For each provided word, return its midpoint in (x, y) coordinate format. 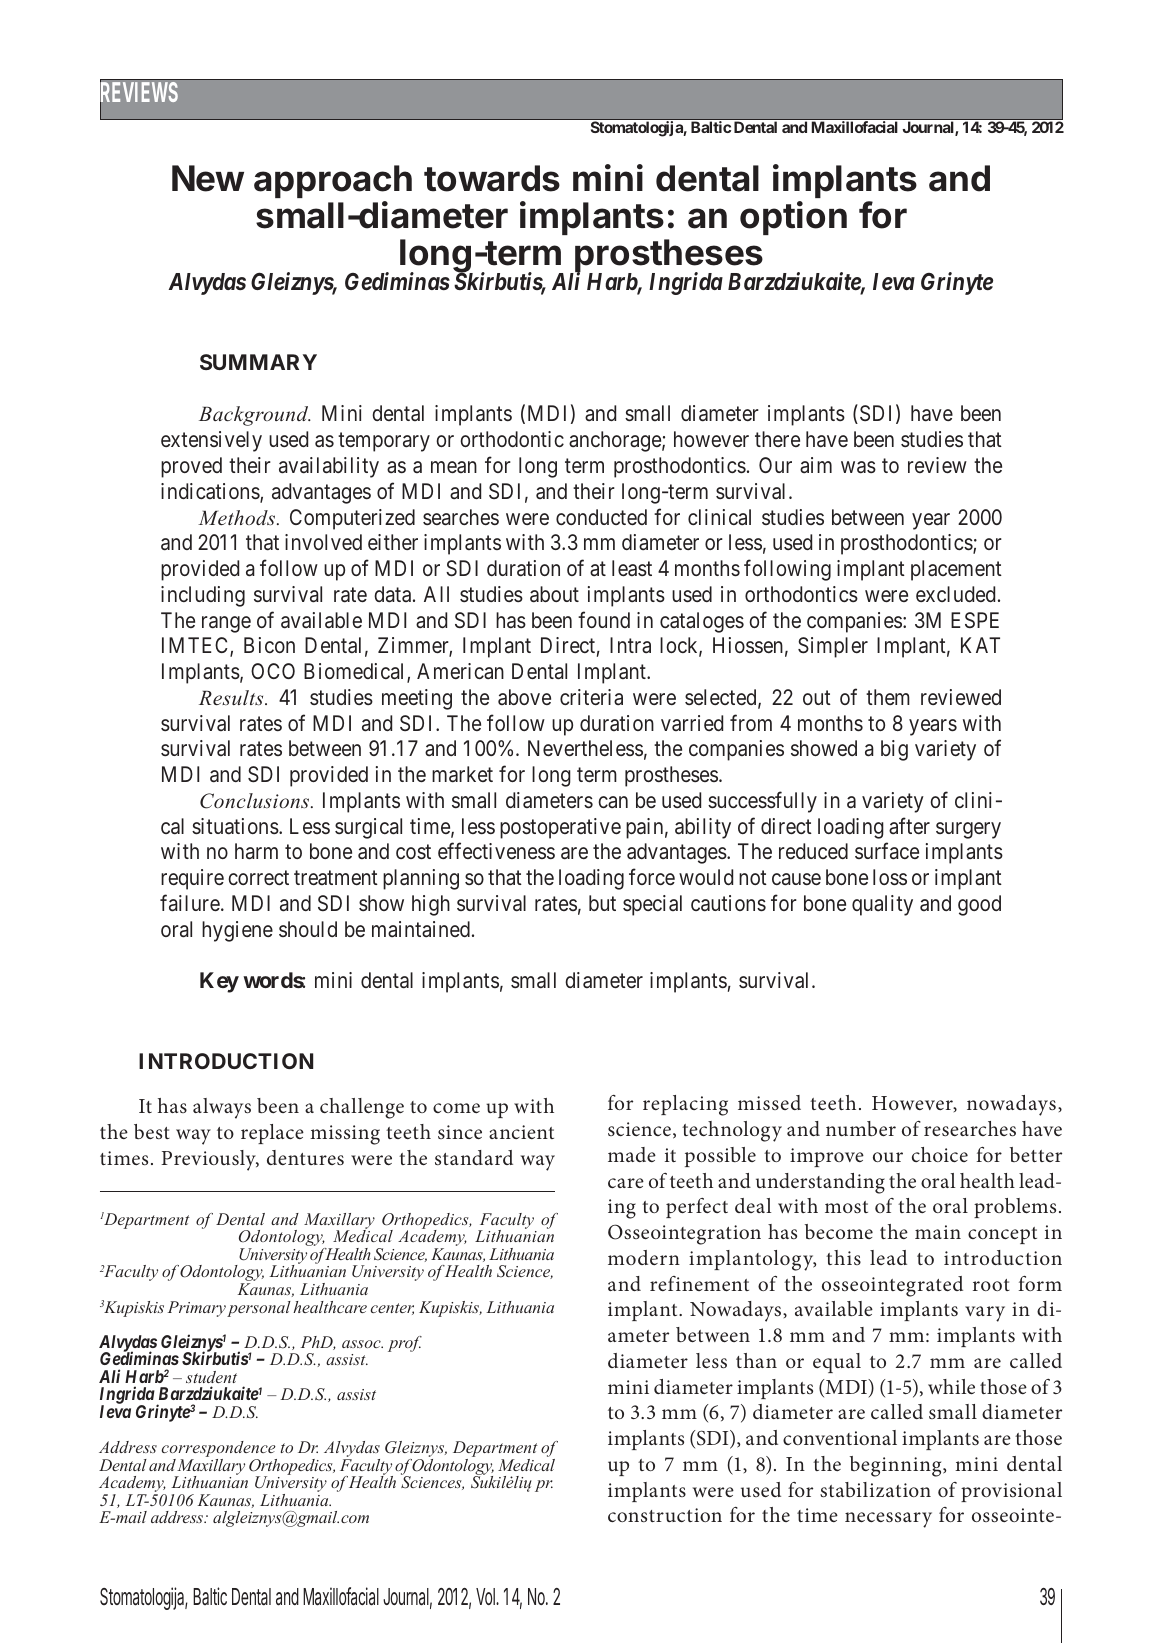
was (858, 467)
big (894, 750)
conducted (601, 517)
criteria (591, 697)
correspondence (219, 1450)
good (979, 905)
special (652, 905)
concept (1002, 1235)
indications (211, 492)
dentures (305, 1157)
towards (492, 178)
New (208, 178)
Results (232, 697)
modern (644, 1257)
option (793, 218)
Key (219, 982)
